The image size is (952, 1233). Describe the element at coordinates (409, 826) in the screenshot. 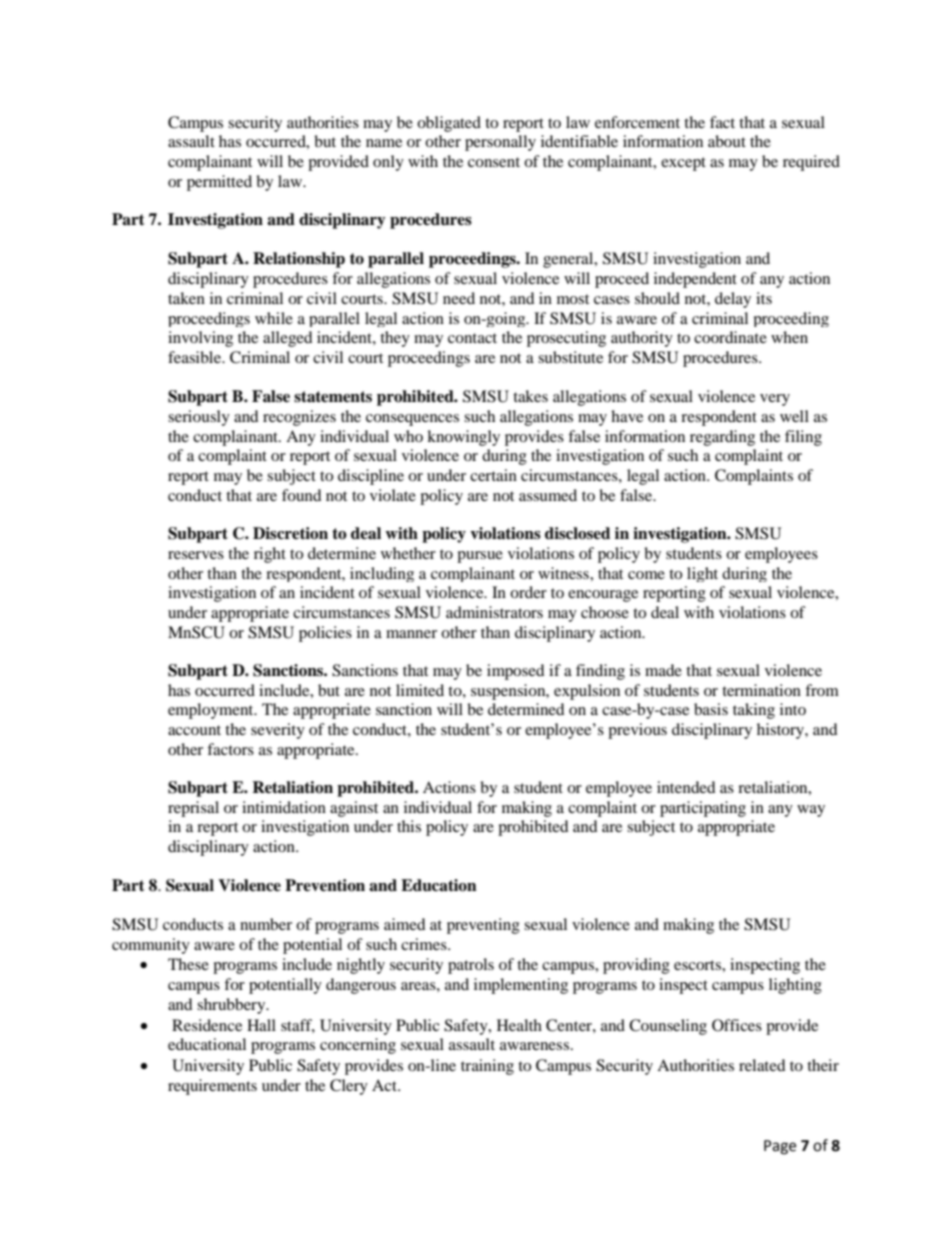

I see `this` at that location.
